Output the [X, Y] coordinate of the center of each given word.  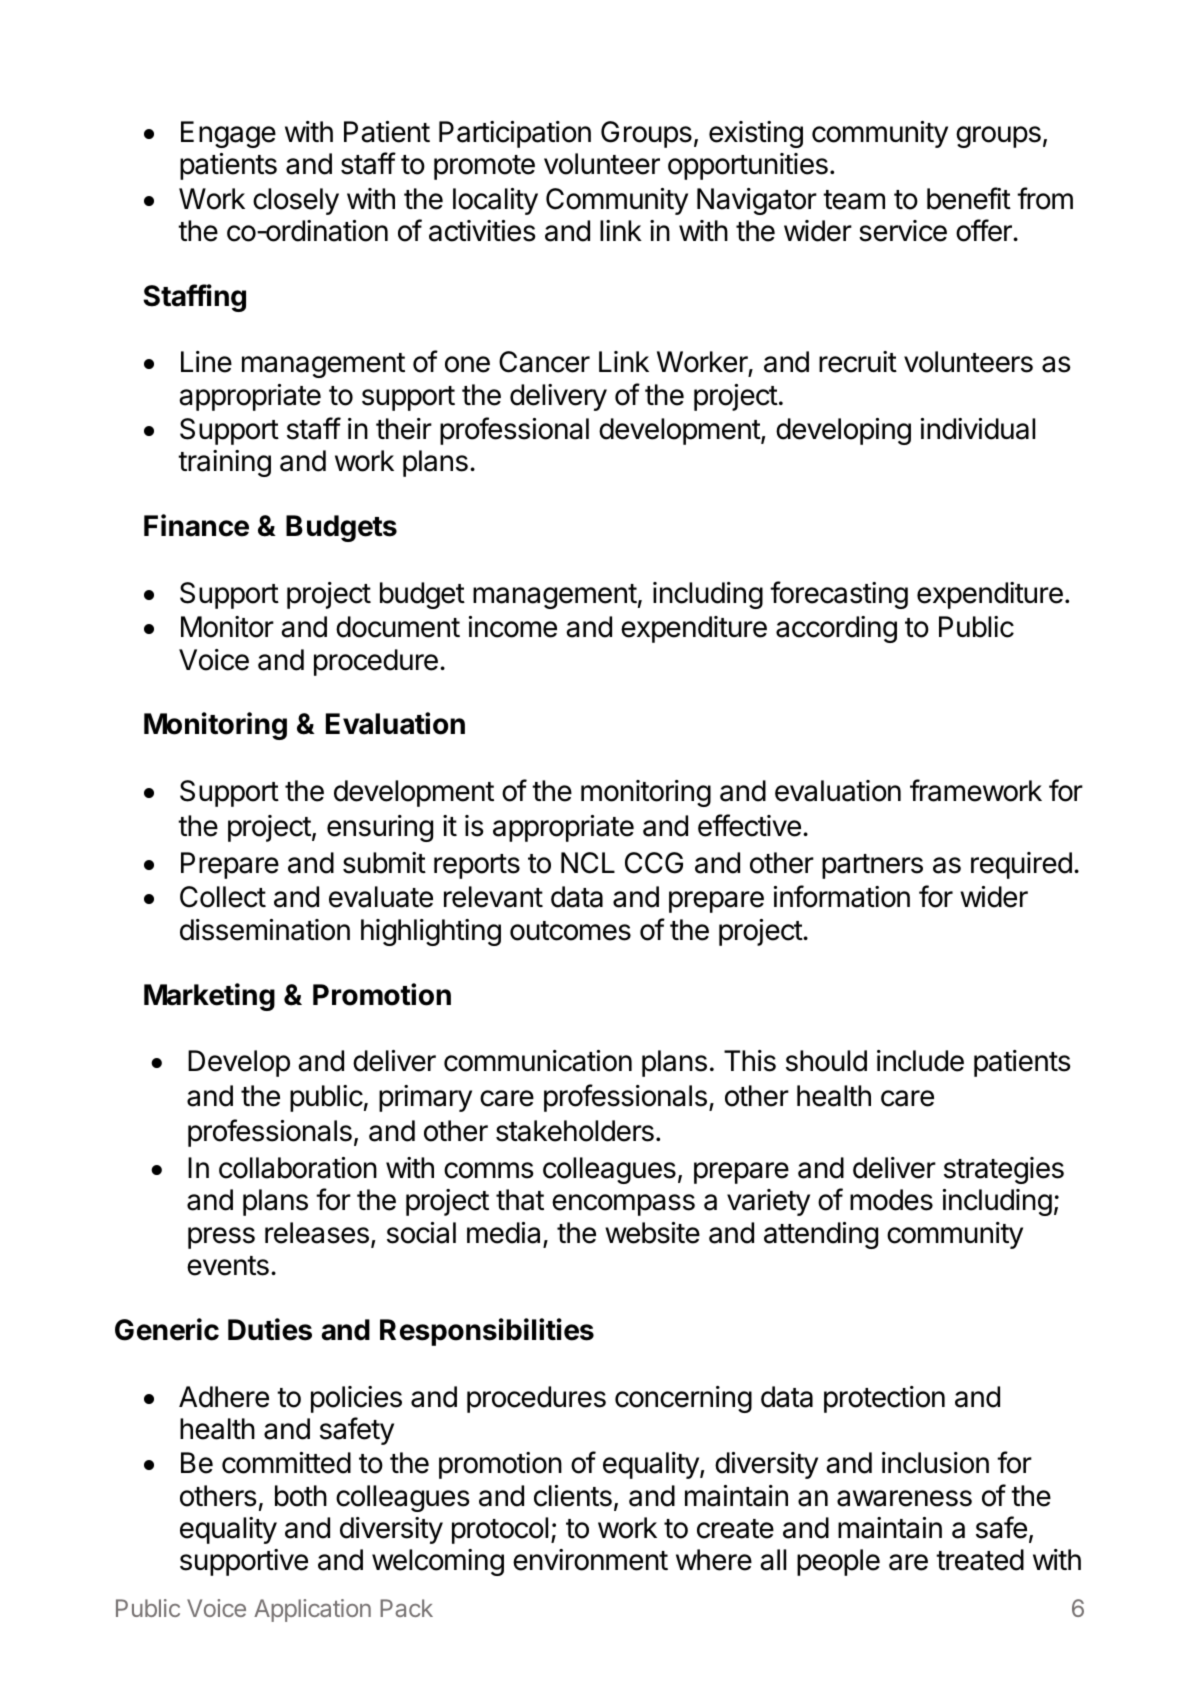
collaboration [298, 1168]
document [398, 627]
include [920, 1061]
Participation [515, 134]
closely [296, 201]
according [836, 629]
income [513, 627]
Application [312, 1610]
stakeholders [575, 1131]
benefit [969, 198]
